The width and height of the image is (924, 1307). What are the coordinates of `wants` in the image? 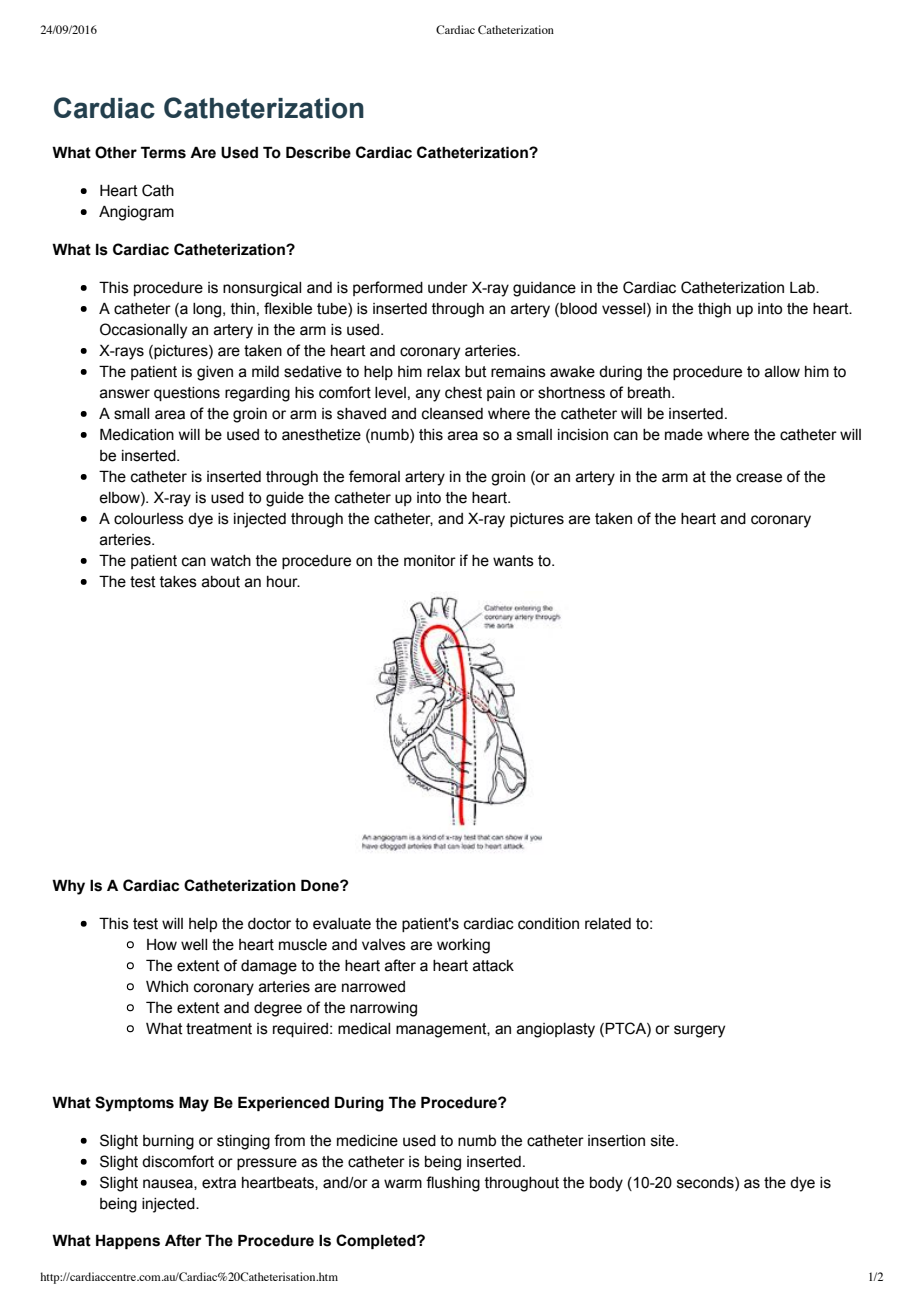 It's located at (513, 561).
